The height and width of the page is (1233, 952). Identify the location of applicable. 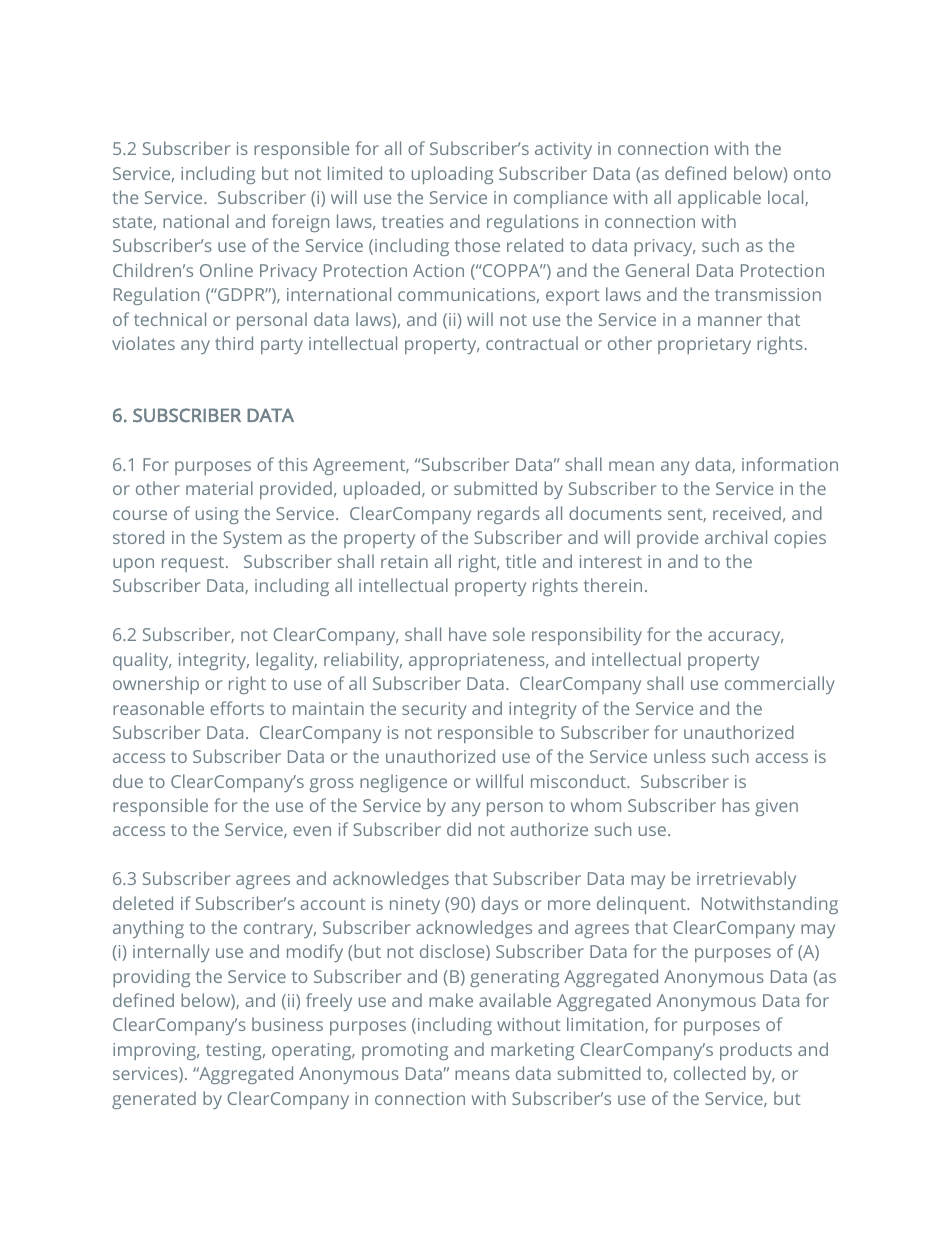
(719, 199).
